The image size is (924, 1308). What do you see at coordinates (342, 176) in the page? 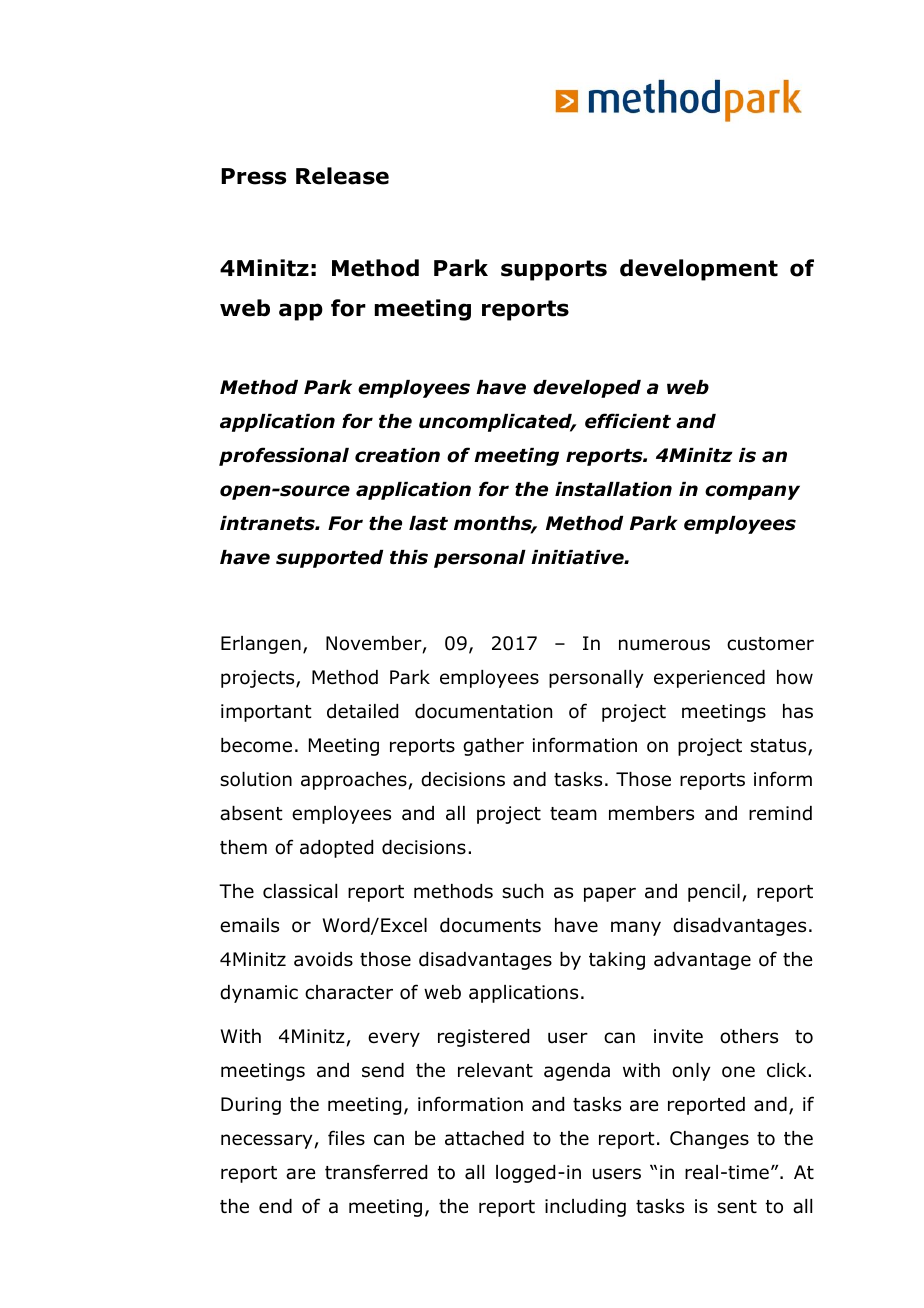
I see `Release` at bounding box center [342, 176].
